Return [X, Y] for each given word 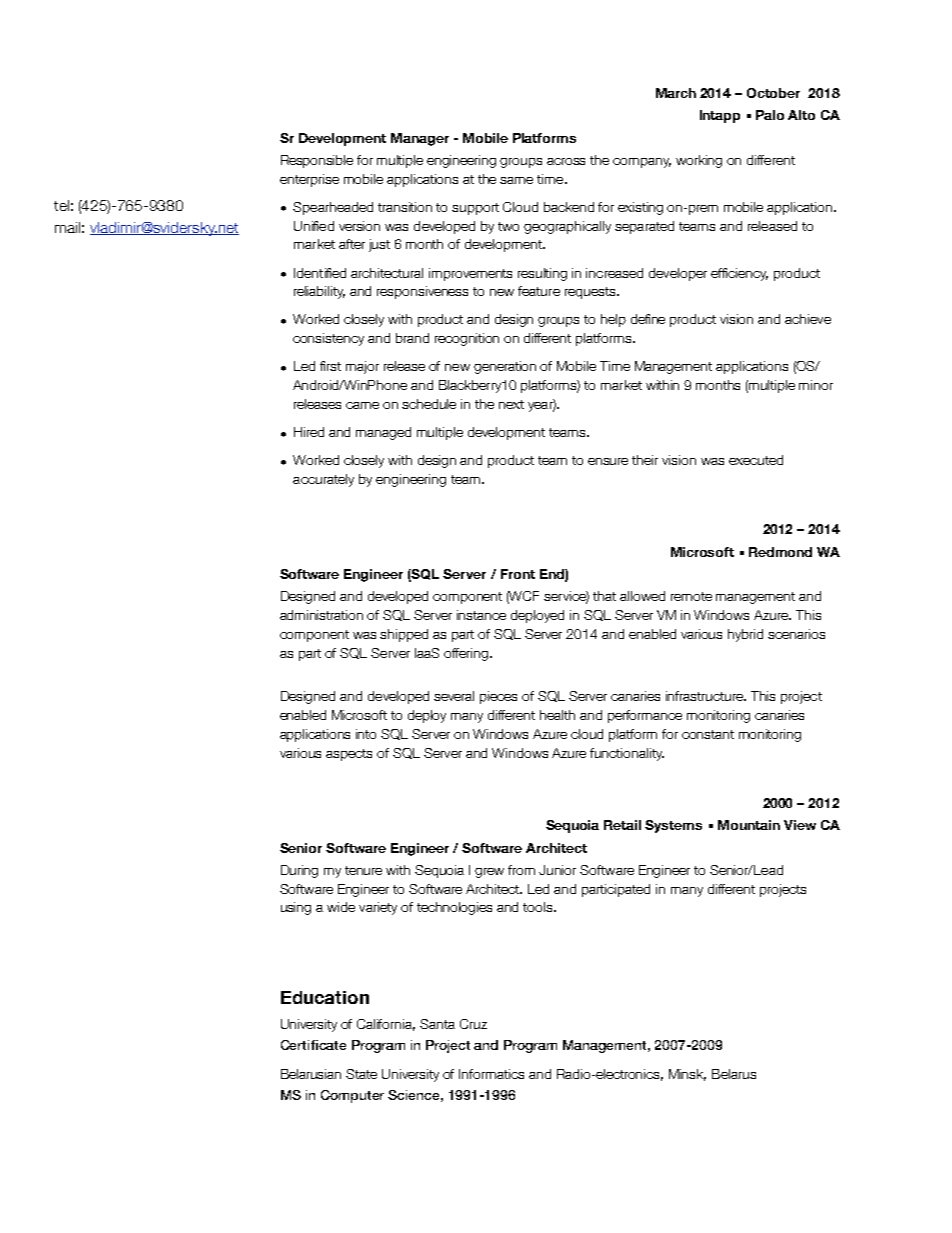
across [566, 161]
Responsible [317, 161]
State [361, 1074]
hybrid [745, 635]
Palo [770, 115]
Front [518, 574]
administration [321, 615]
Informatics [491, 1074]
